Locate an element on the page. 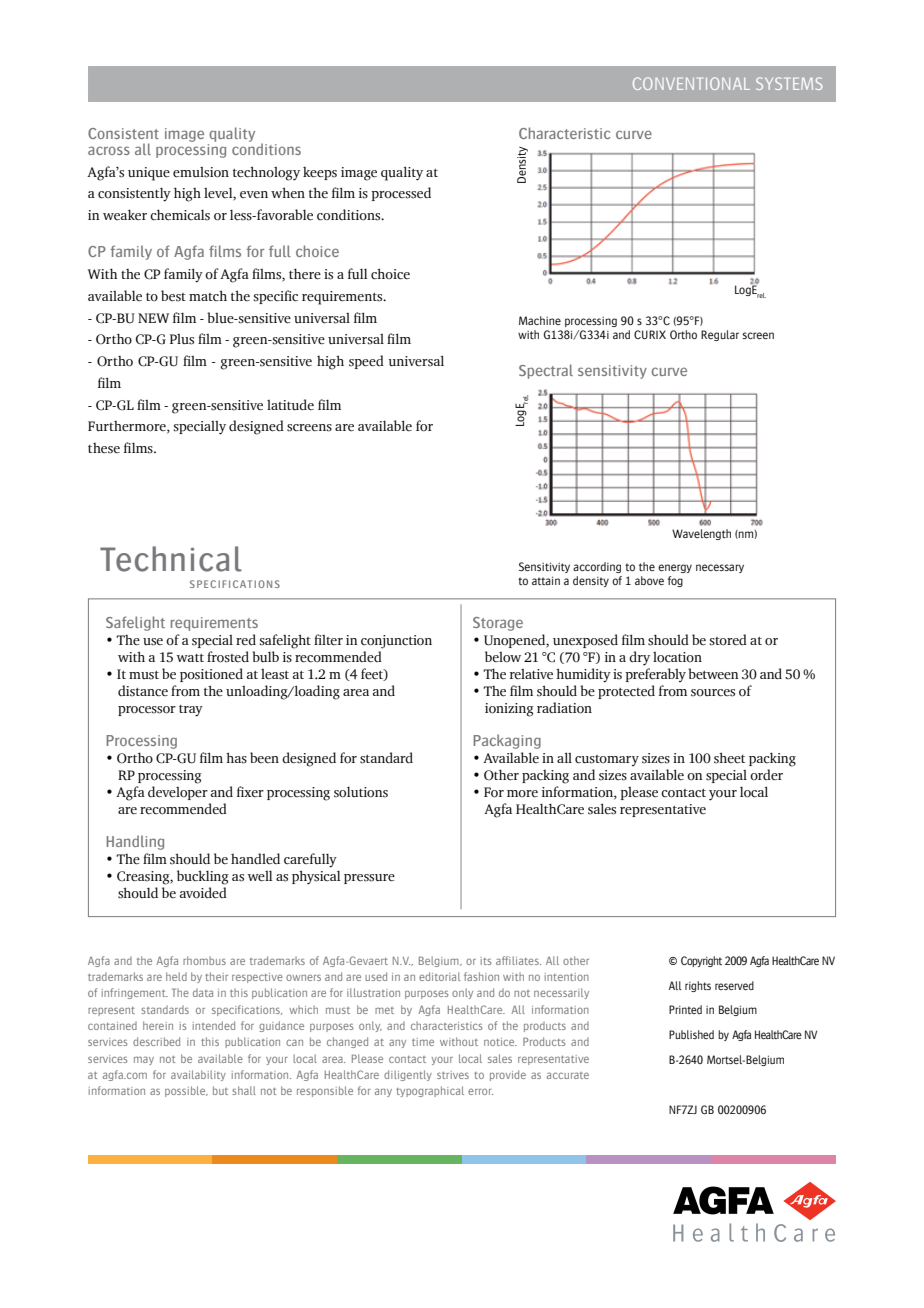 This page has height=1308, width=924. CONVENTIONAL is located at coordinates (691, 83).
